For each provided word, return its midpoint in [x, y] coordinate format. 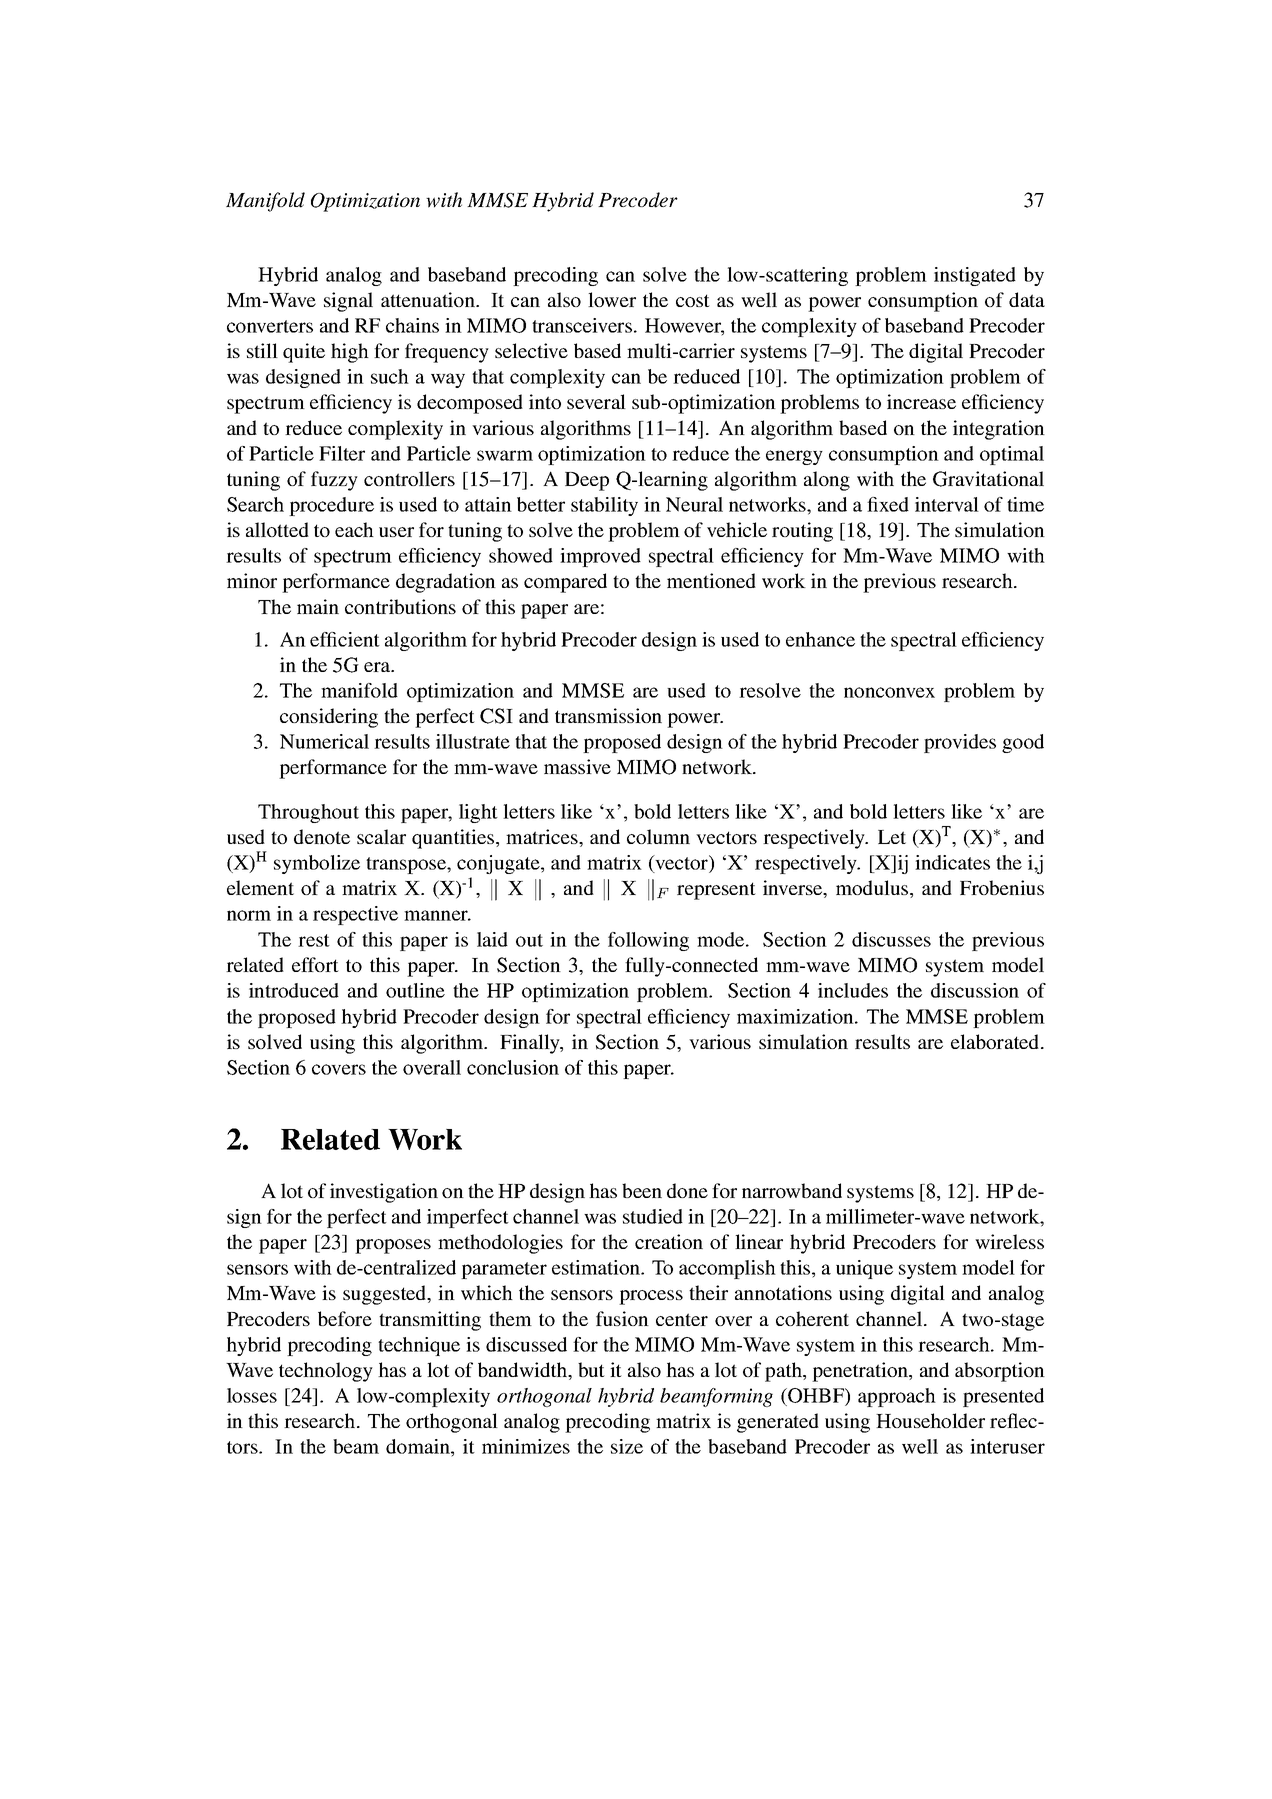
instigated [975, 276]
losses [252, 1395]
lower [612, 299]
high [350, 353]
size [627, 1446]
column [658, 836]
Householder [930, 1420]
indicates [952, 862]
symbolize [317, 864]
